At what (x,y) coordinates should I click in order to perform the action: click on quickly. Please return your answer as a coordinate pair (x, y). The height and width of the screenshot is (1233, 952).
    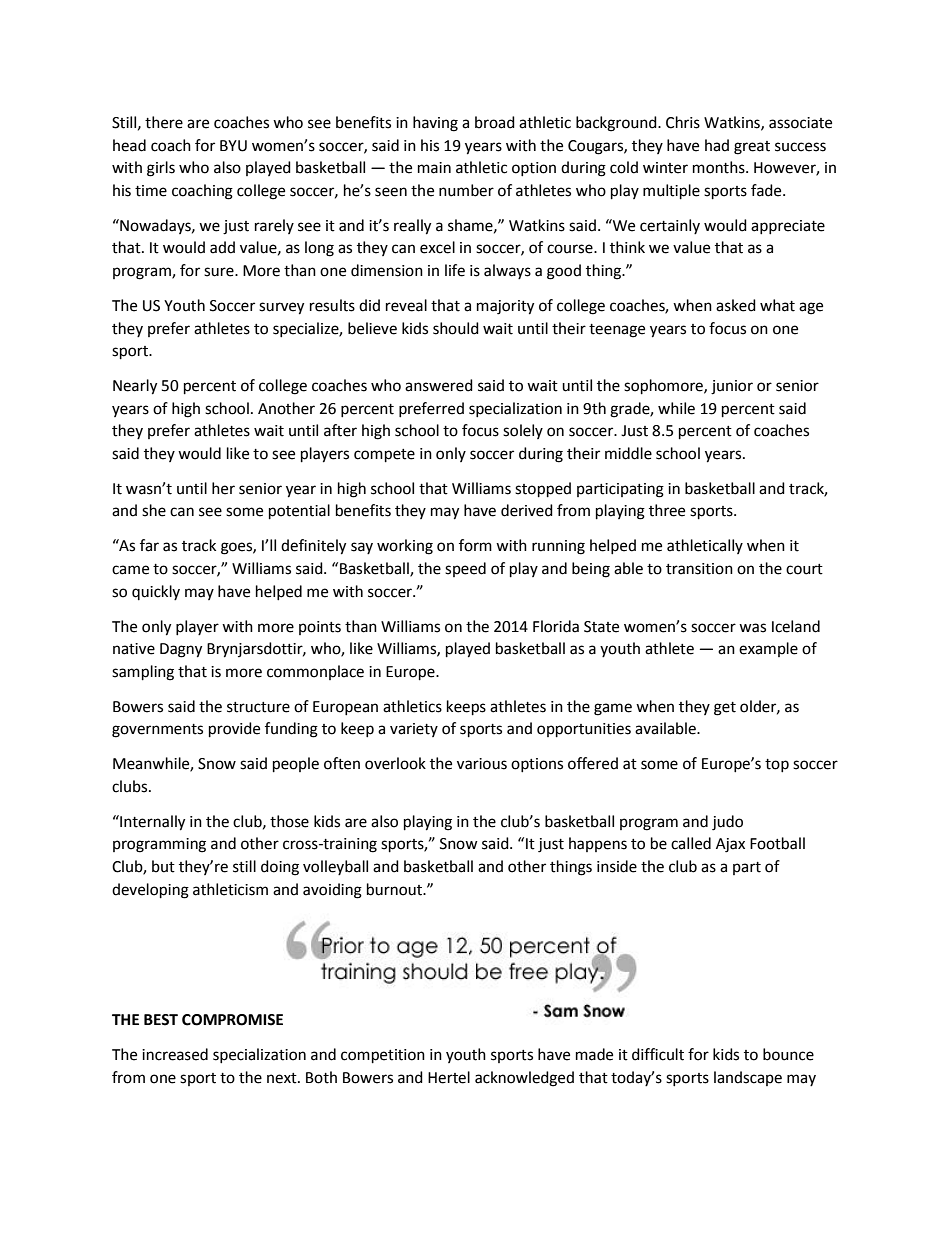
    Looking at the image, I should click on (156, 592).
